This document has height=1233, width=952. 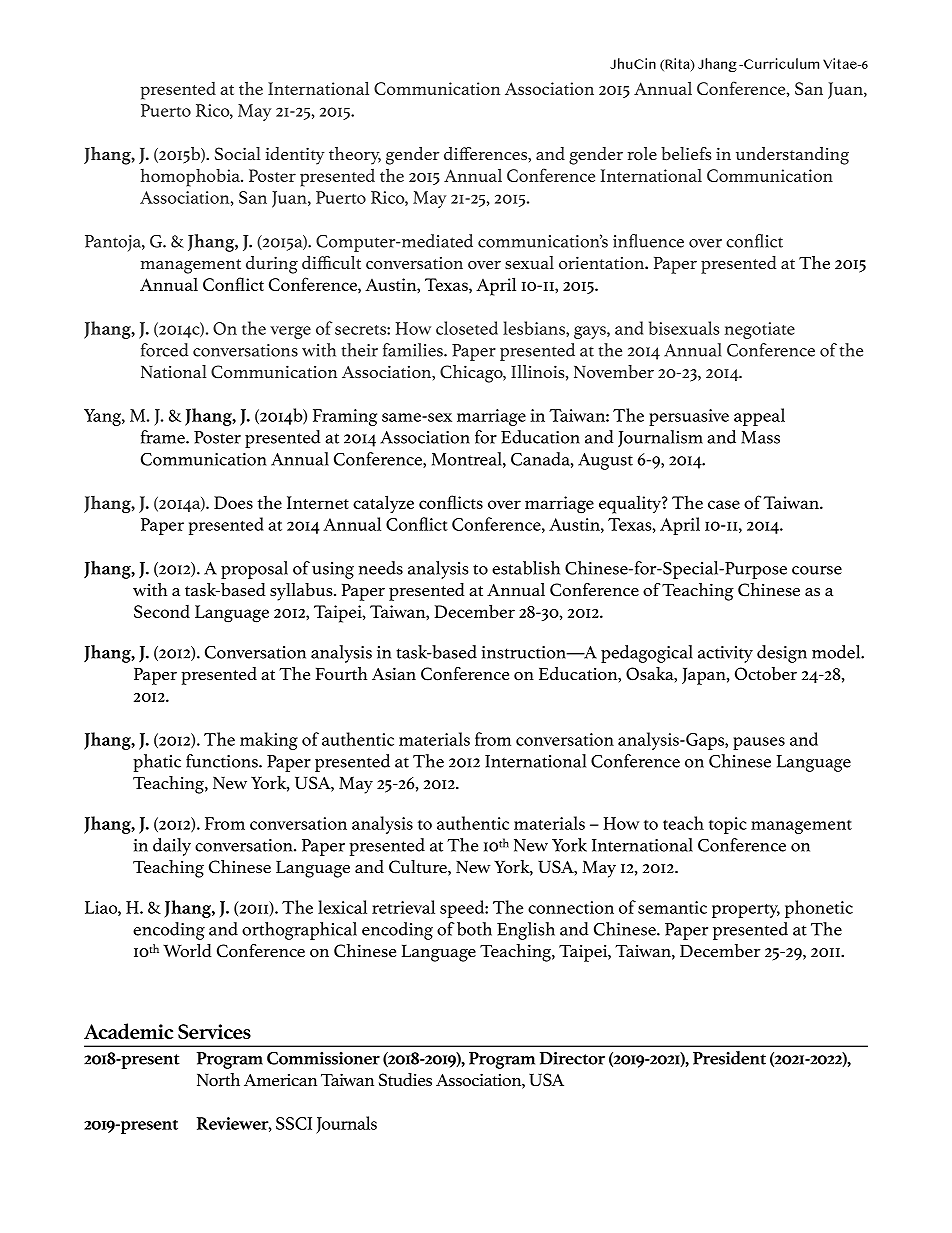 I want to click on North, so click(x=218, y=1080).
